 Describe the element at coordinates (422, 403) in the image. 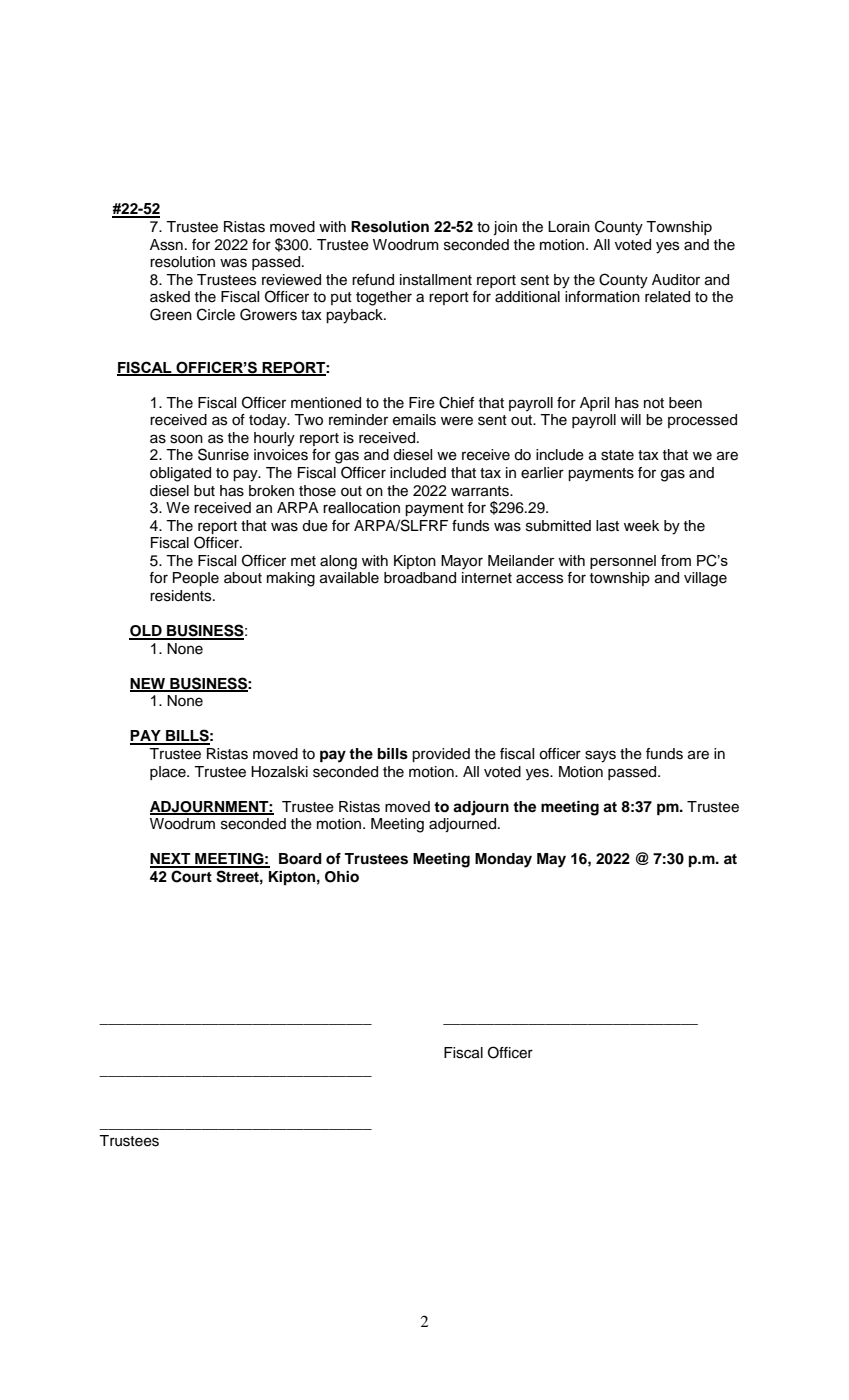

I see `Fire` at that location.
